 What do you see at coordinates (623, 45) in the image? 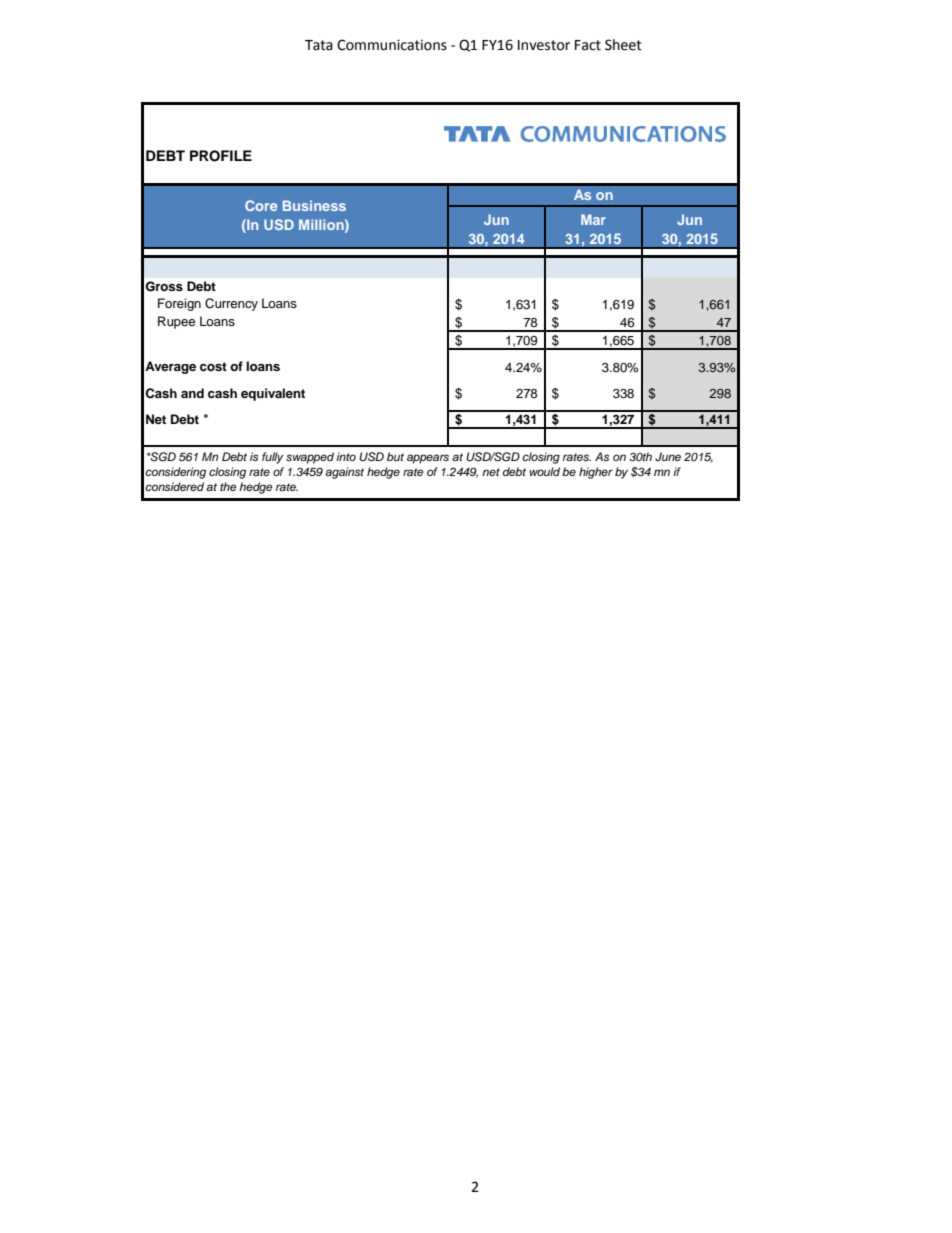
I see `Sheet` at bounding box center [623, 45].
